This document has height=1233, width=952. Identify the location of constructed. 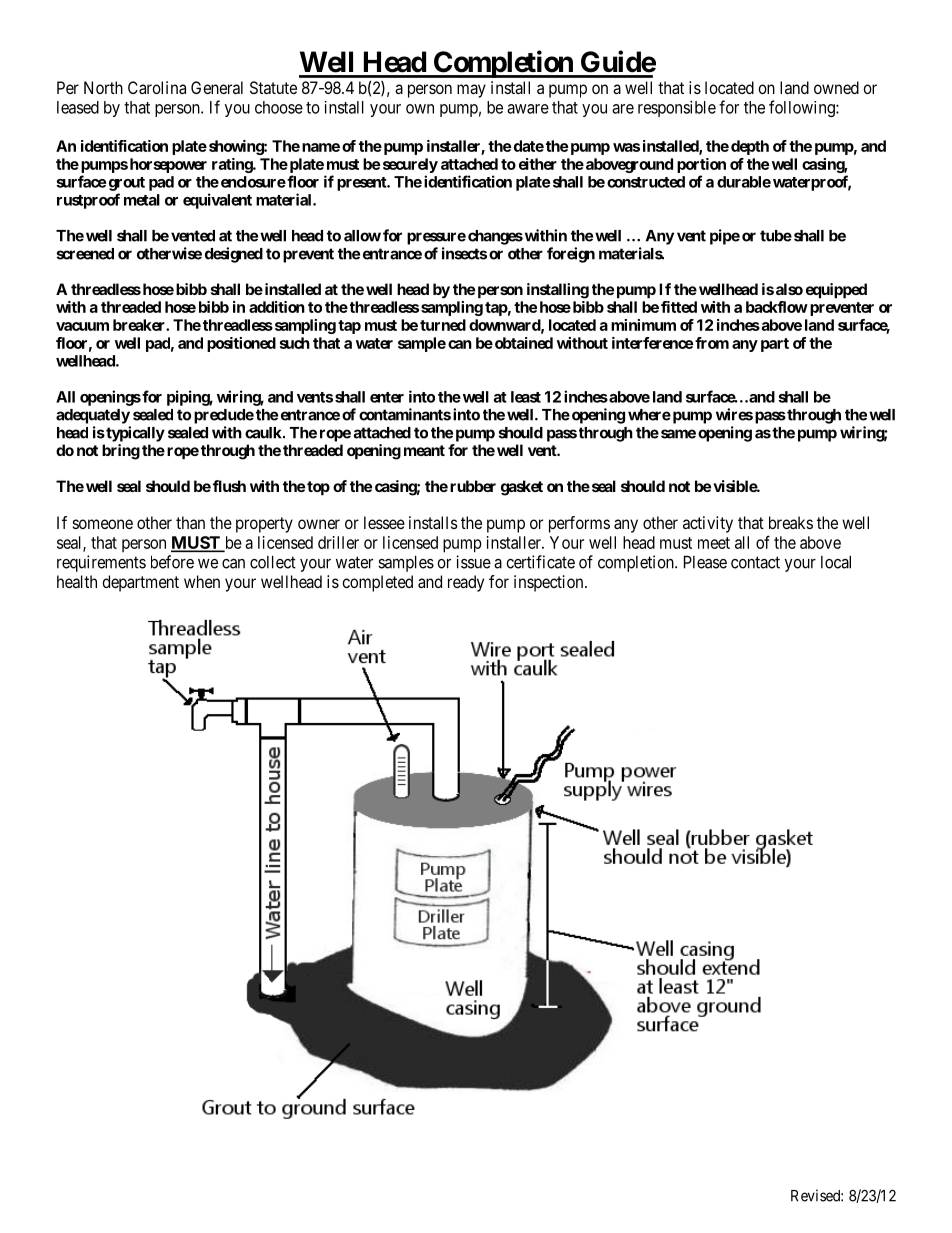
(646, 182).
